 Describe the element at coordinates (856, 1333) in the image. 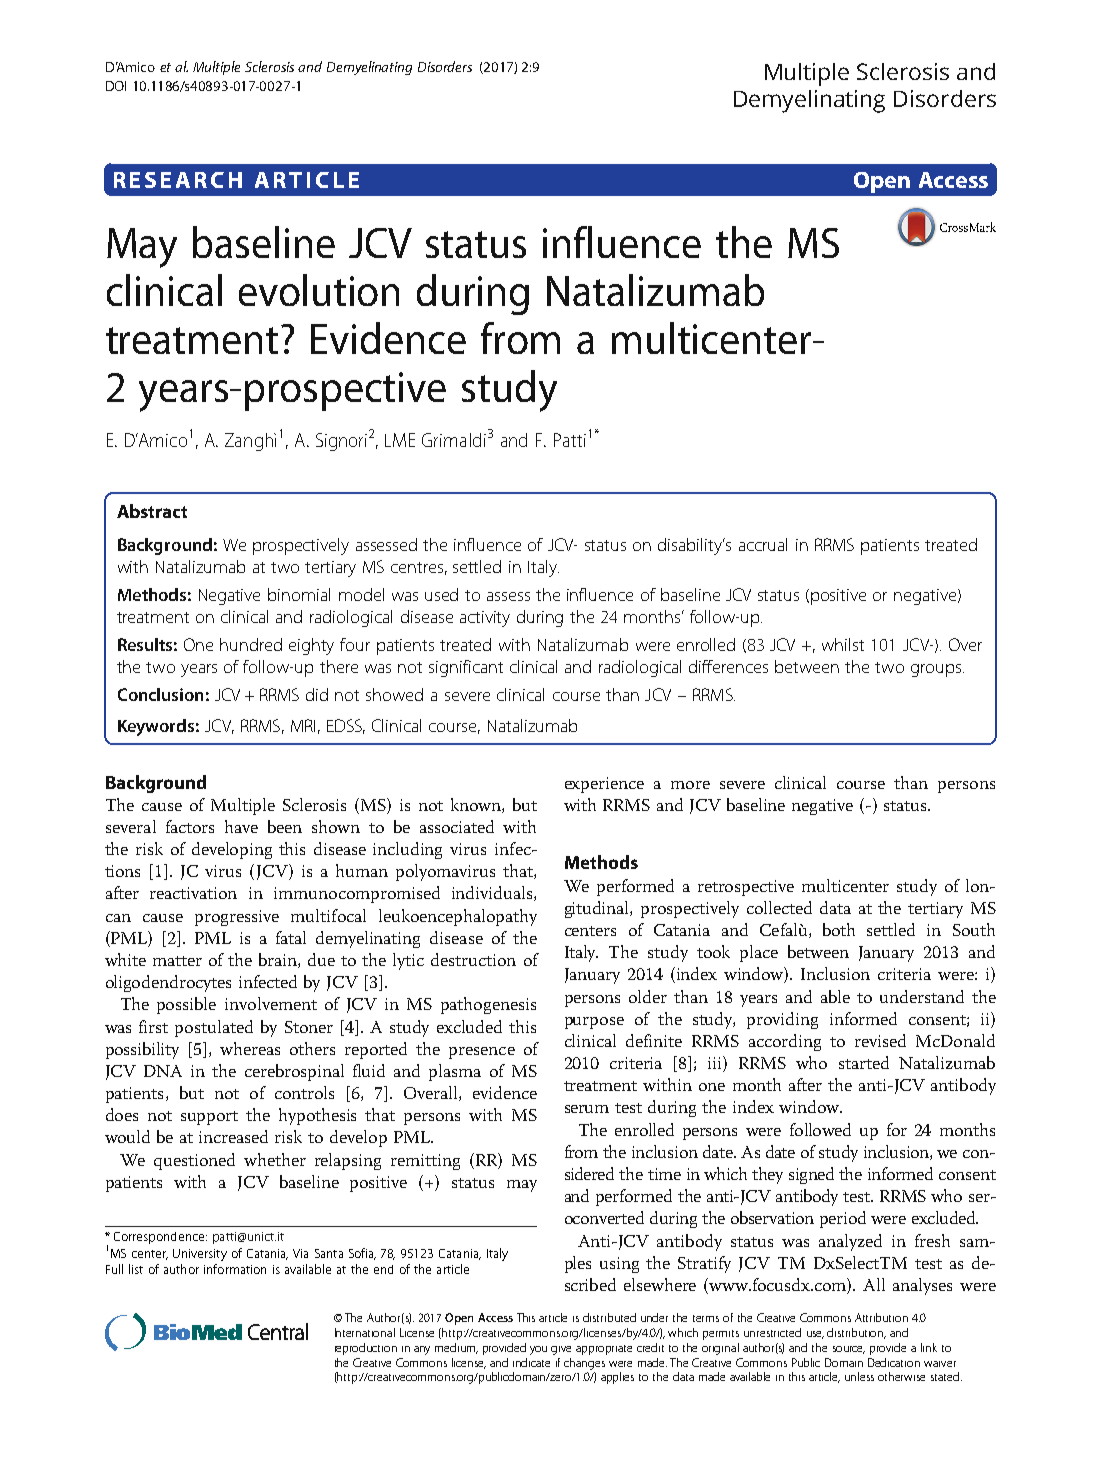

I see `distribution` at that location.
